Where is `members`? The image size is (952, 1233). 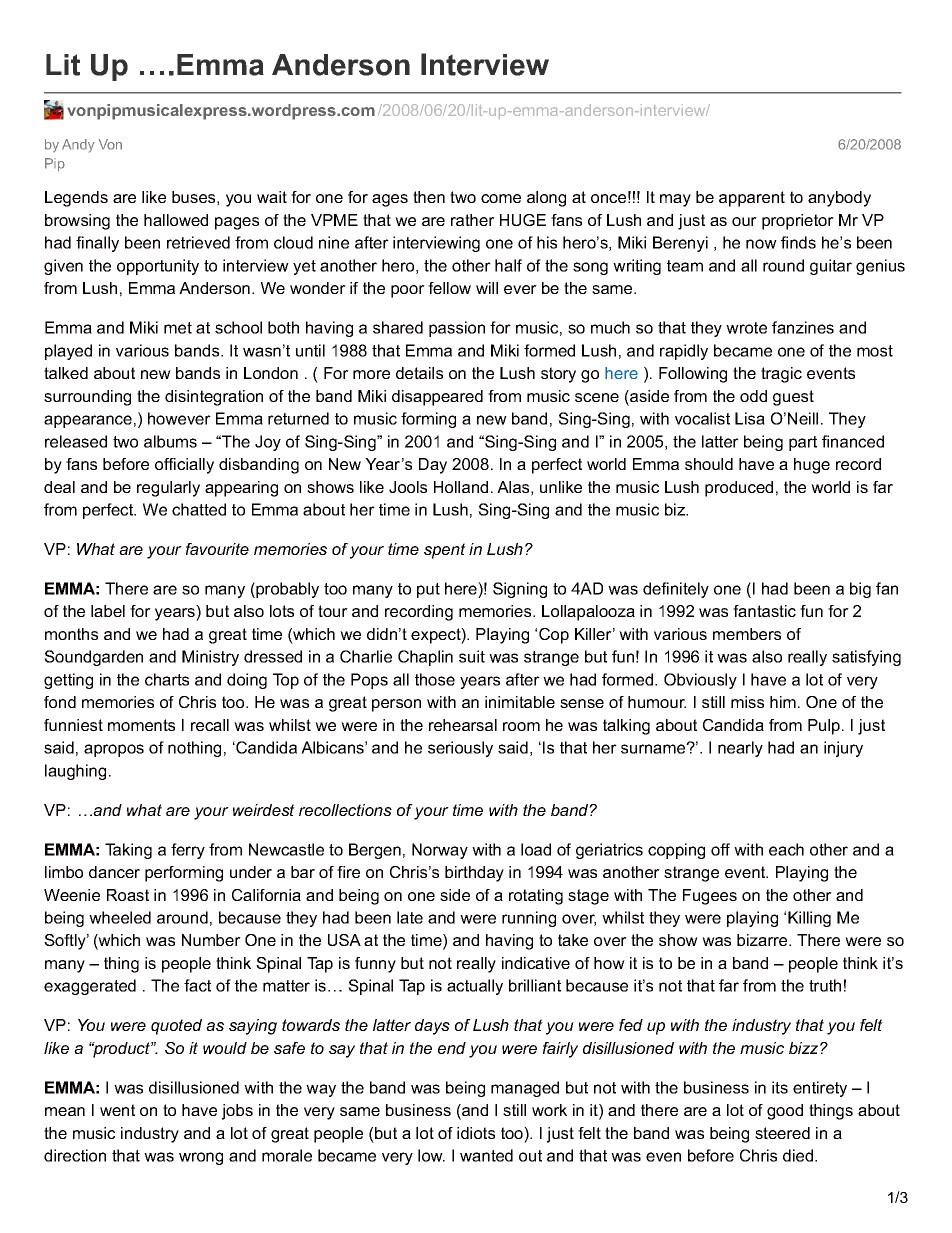
members is located at coordinates (747, 634).
